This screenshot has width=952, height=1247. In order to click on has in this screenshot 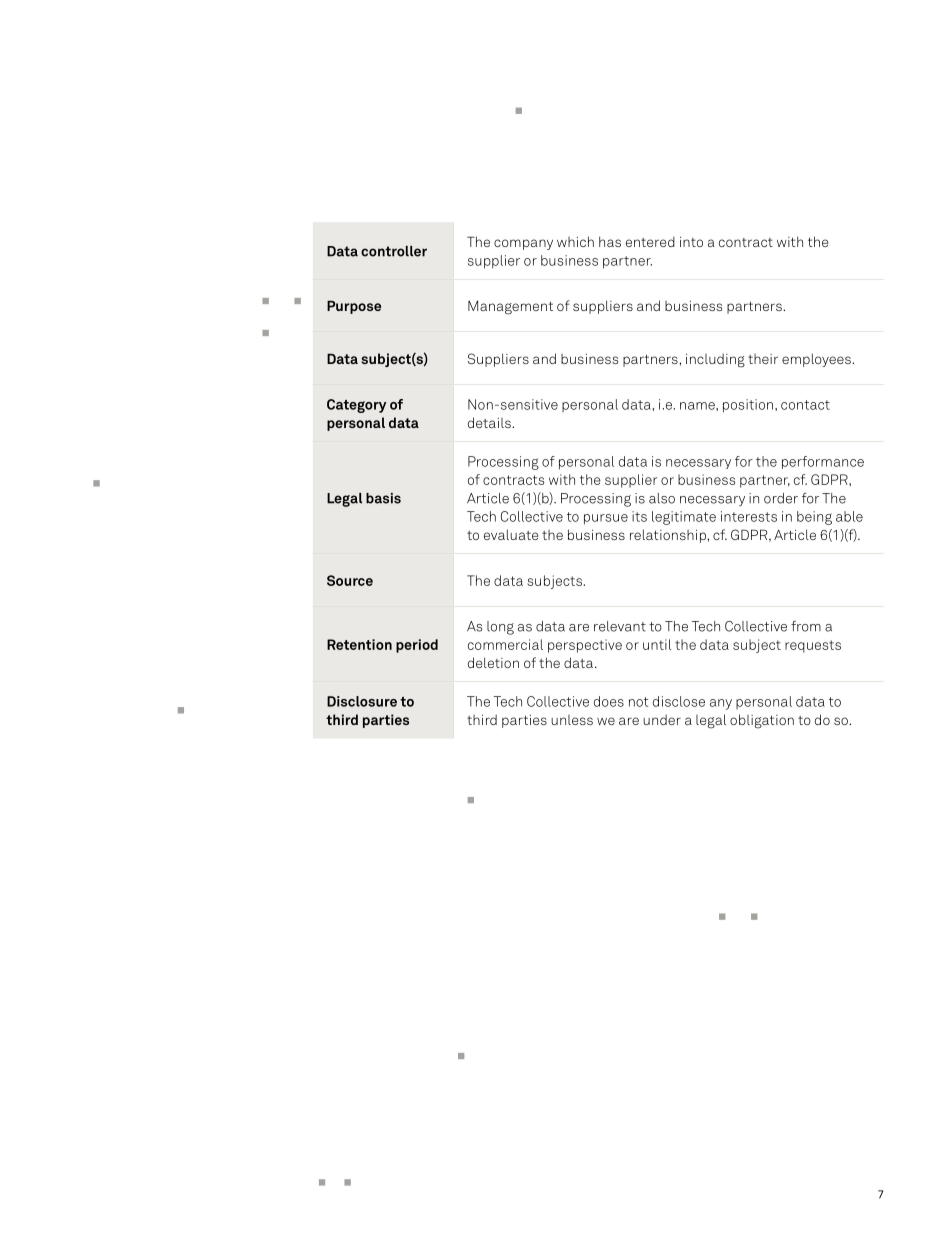, I will do `click(610, 241)`.
